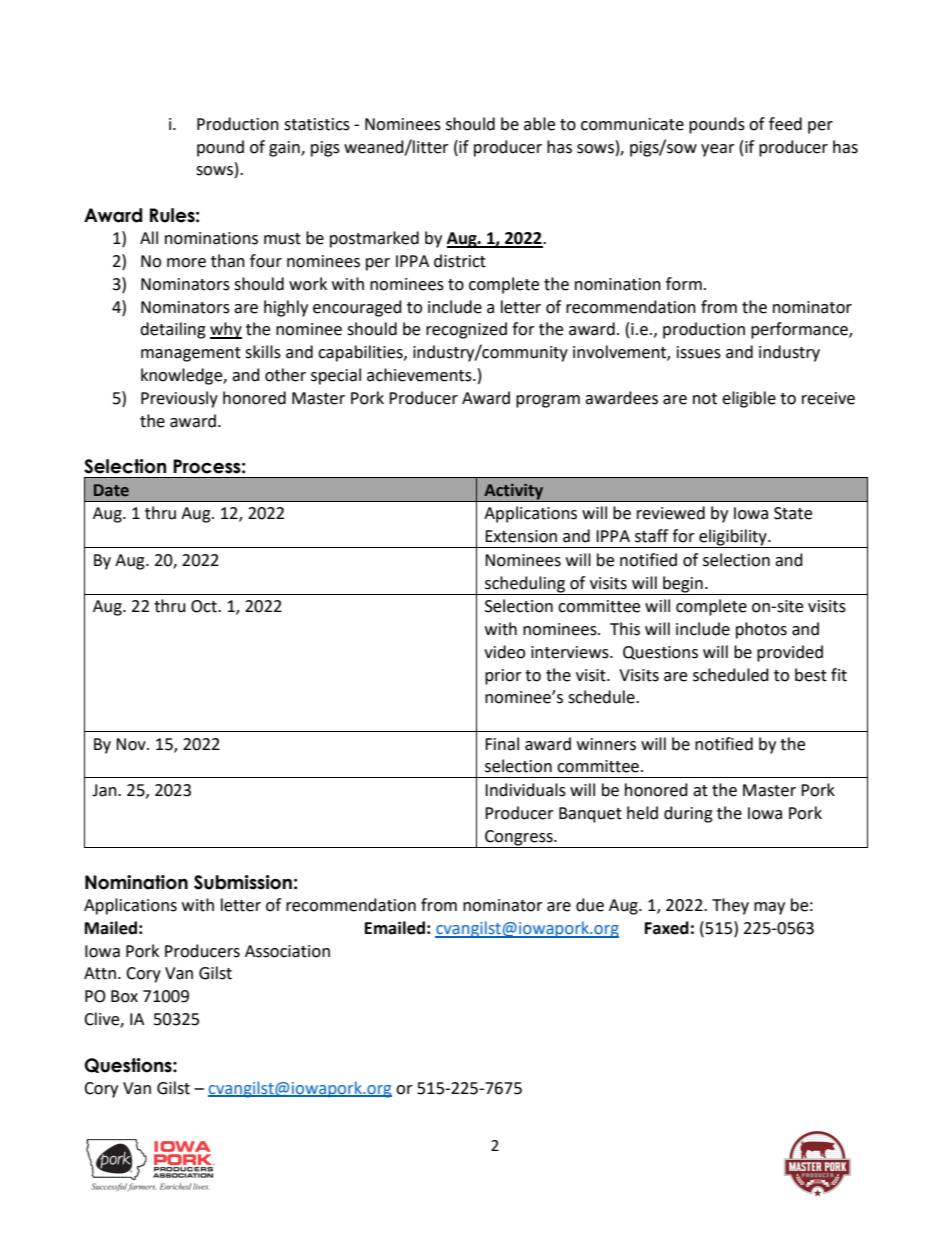 The height and width of the screenshot is (1233, 952). Describe the element at coordinates (132, 744) in the screenshot. I see `Nov` at that location.
